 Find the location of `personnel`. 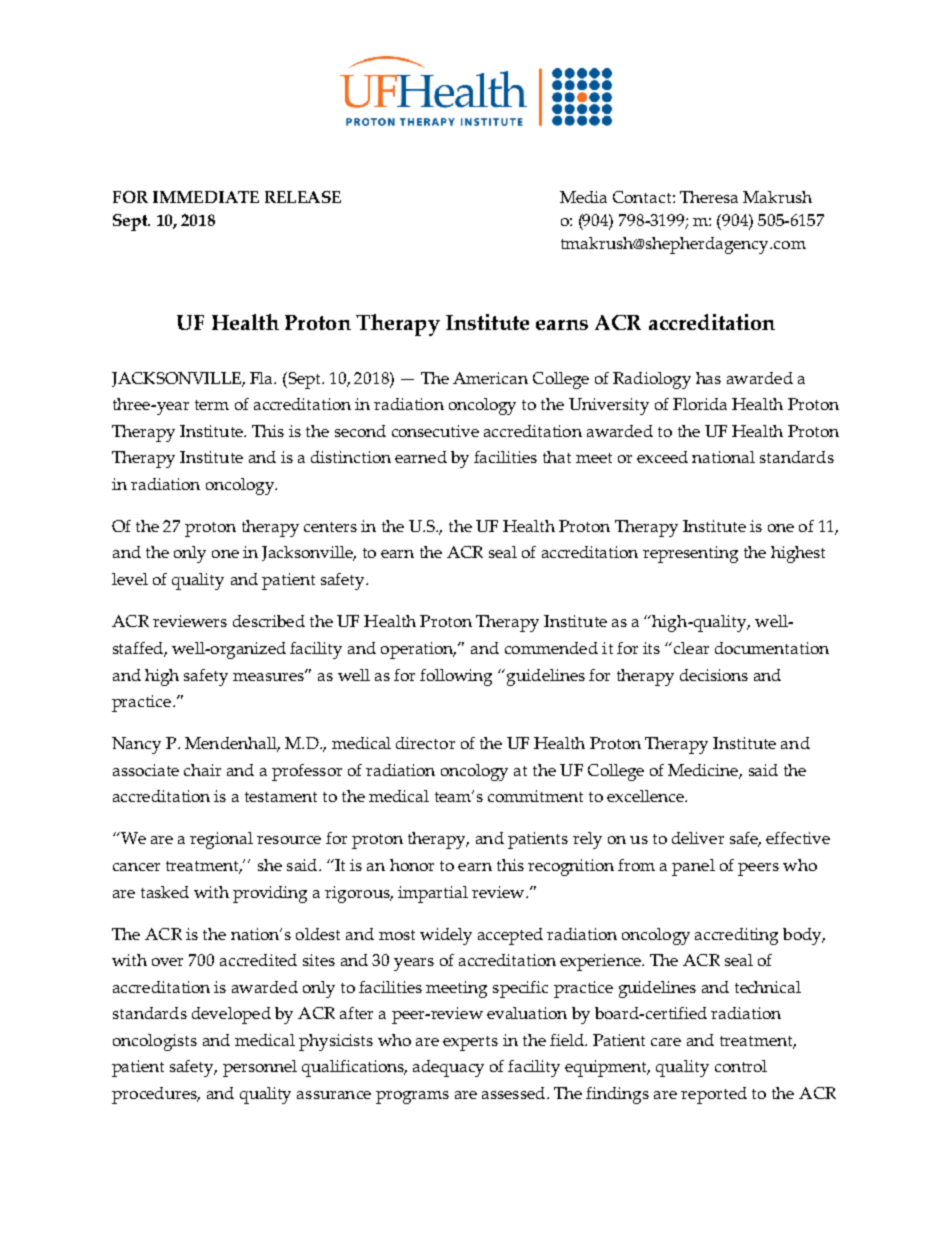

personnel is located at coordinates (260, 1068).
